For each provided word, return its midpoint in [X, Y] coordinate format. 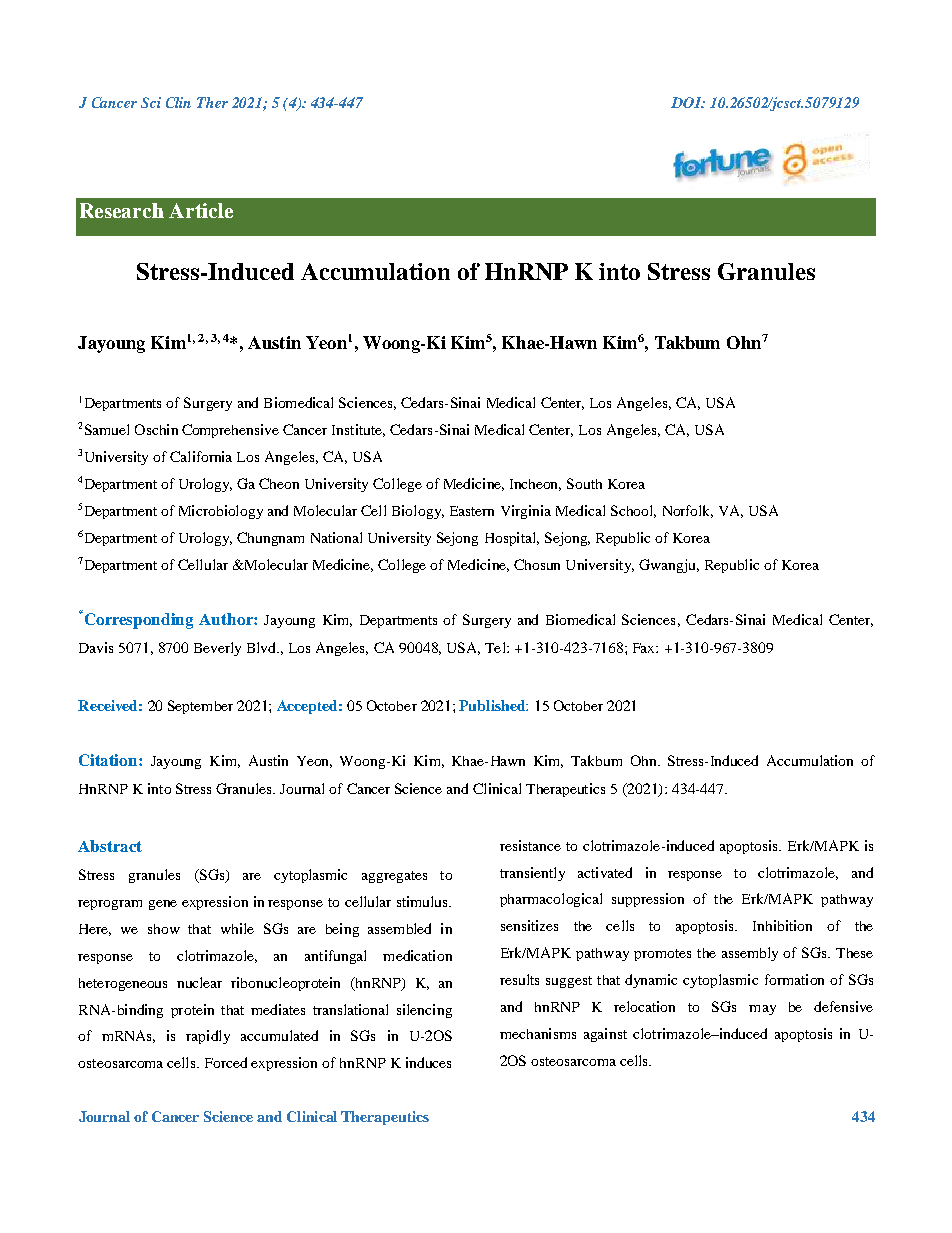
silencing [424, 1011]
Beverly [217, 649]
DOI [687, 102]
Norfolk [688, 511]
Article [201, 210]
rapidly [208, 1037]
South [584, 483]
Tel [496, 647]
